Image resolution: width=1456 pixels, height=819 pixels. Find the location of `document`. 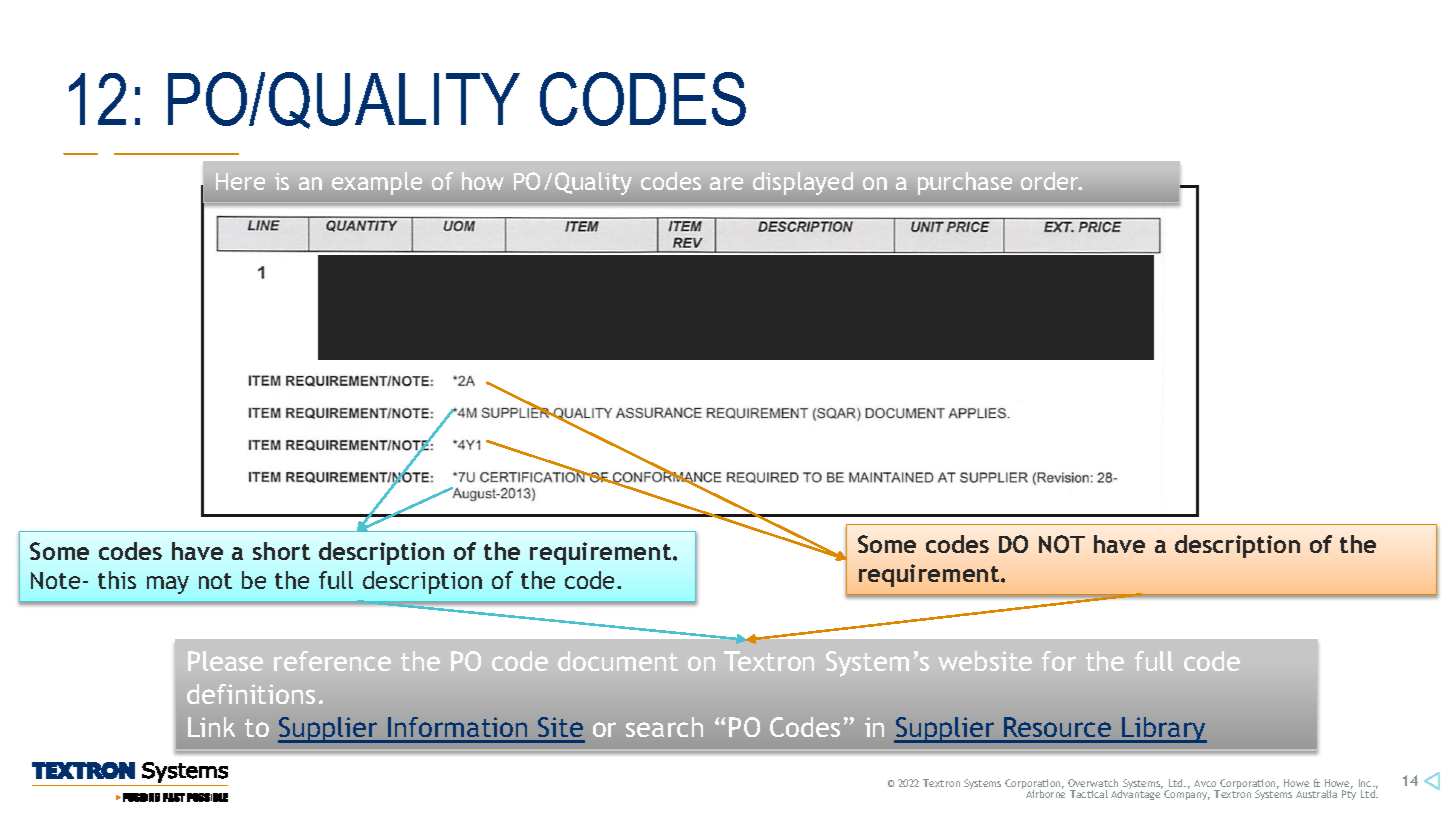

document is located at coordinates (618, 661).
